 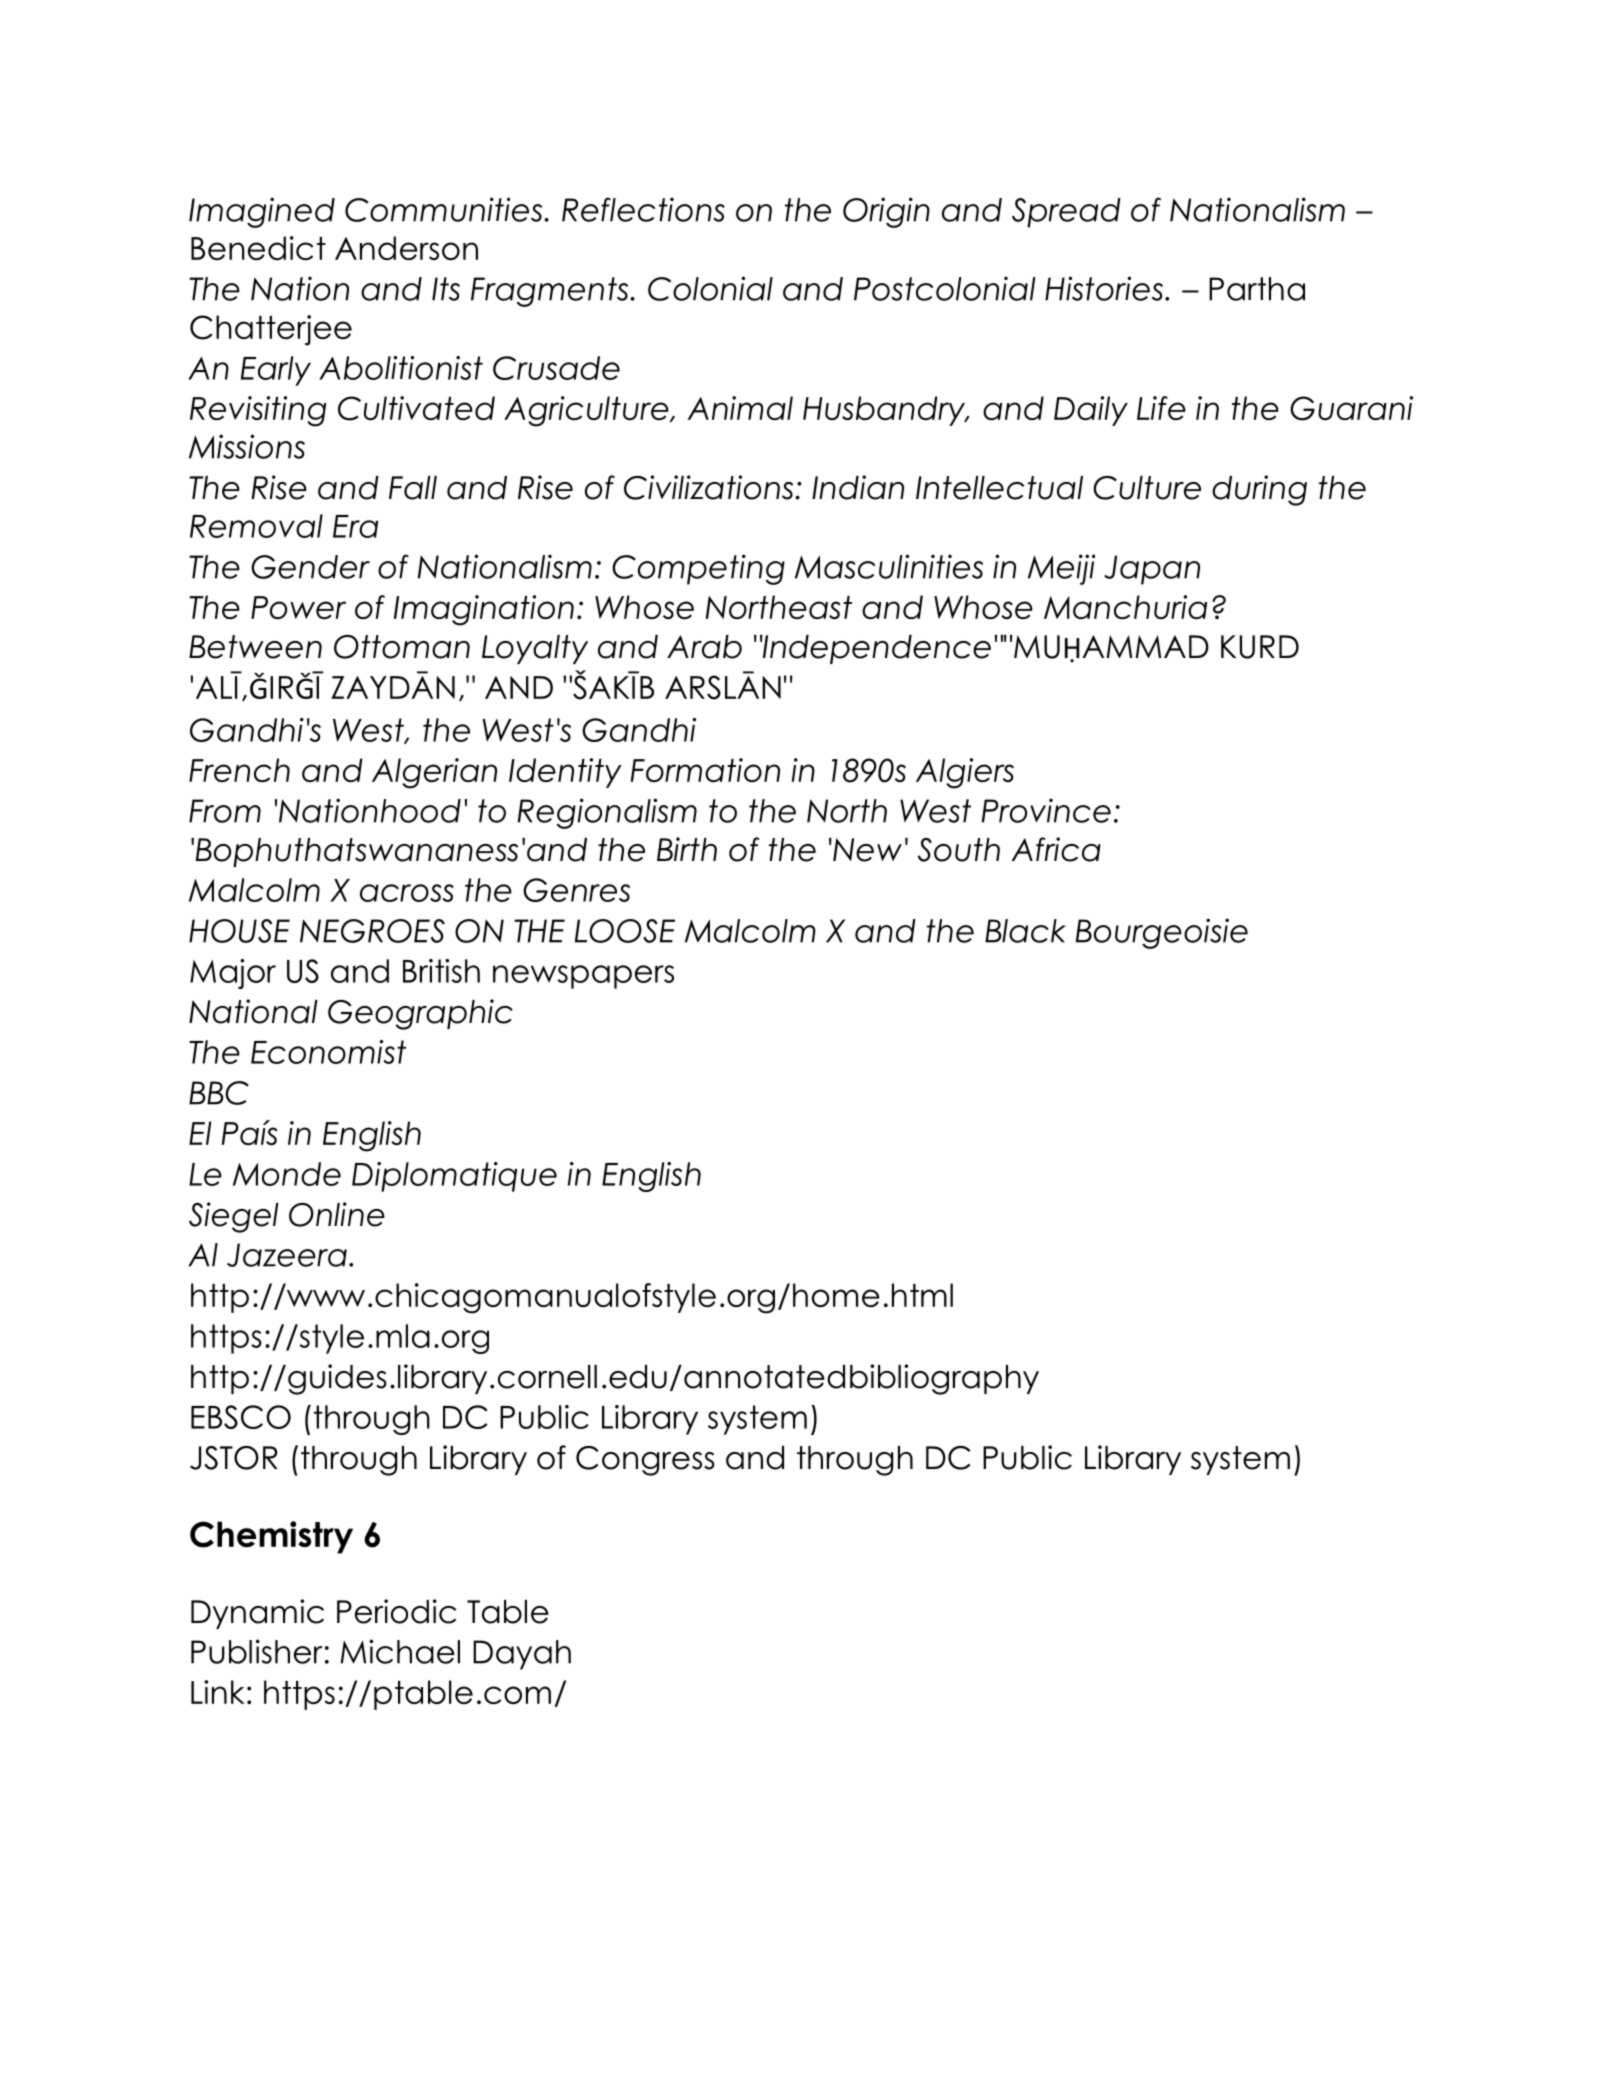 What do you see at coordinates (1257, 289) in the screenshot?
I see `Partha` at bounding box center [1257, 289].
